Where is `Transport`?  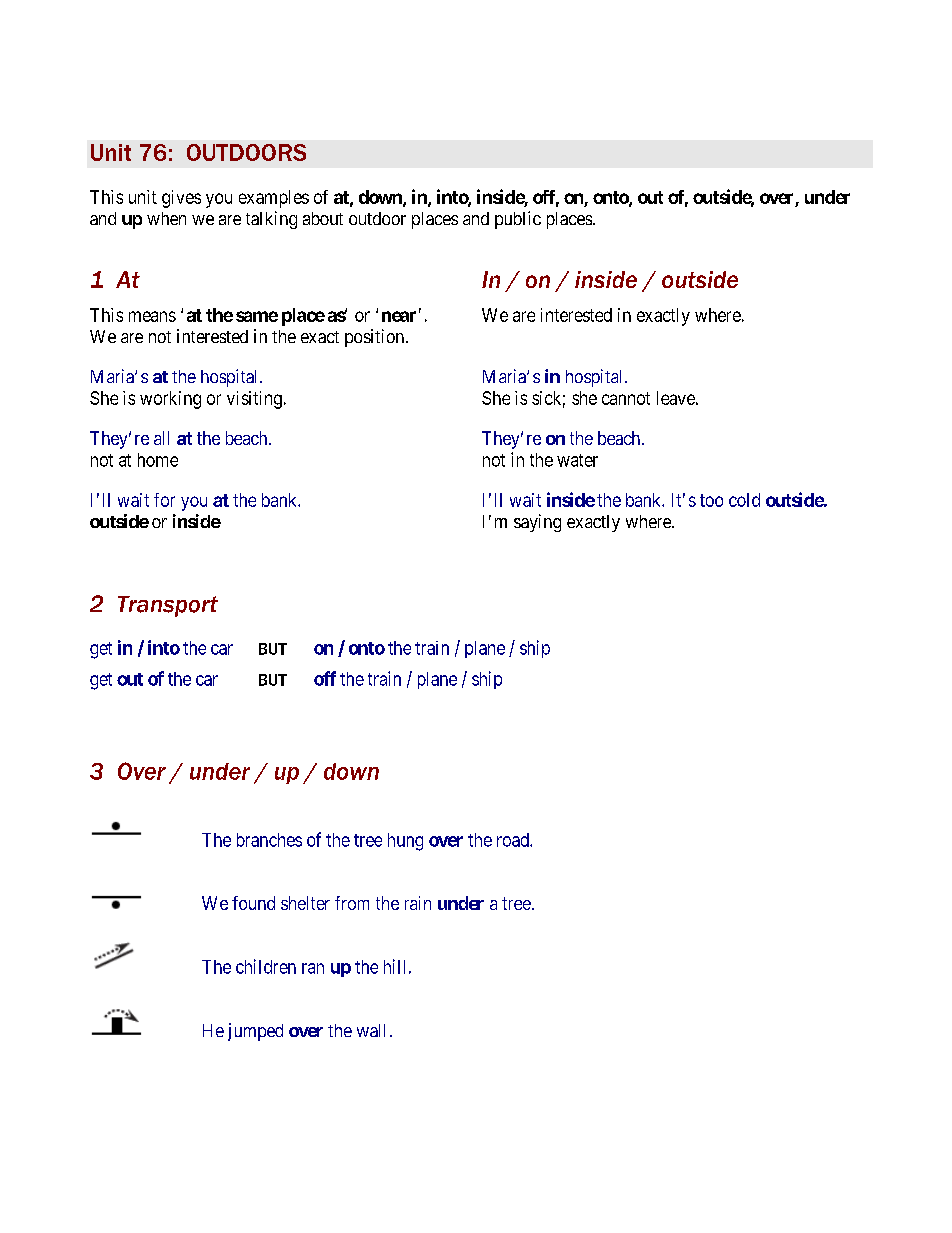 Transport is located at coordinates (168, 606).
